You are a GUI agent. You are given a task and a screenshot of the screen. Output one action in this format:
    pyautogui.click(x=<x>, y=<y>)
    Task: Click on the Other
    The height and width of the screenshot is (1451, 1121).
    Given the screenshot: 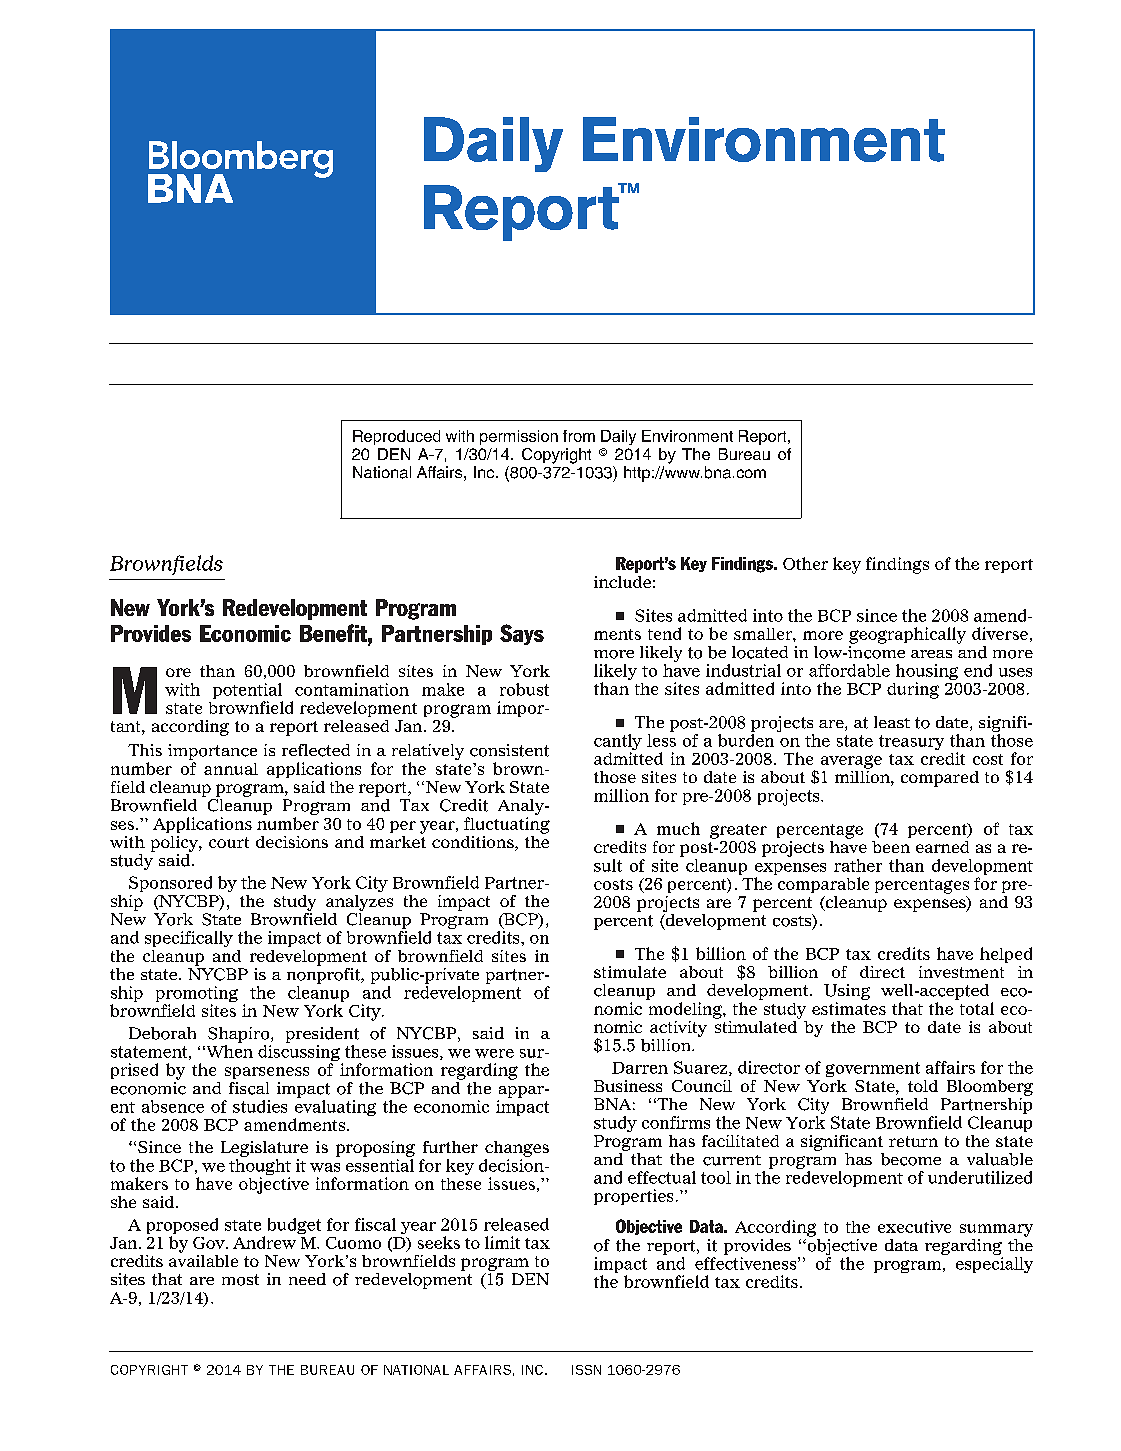 What is the action you would take?
    pyautogui.click(x=805, y=563)
